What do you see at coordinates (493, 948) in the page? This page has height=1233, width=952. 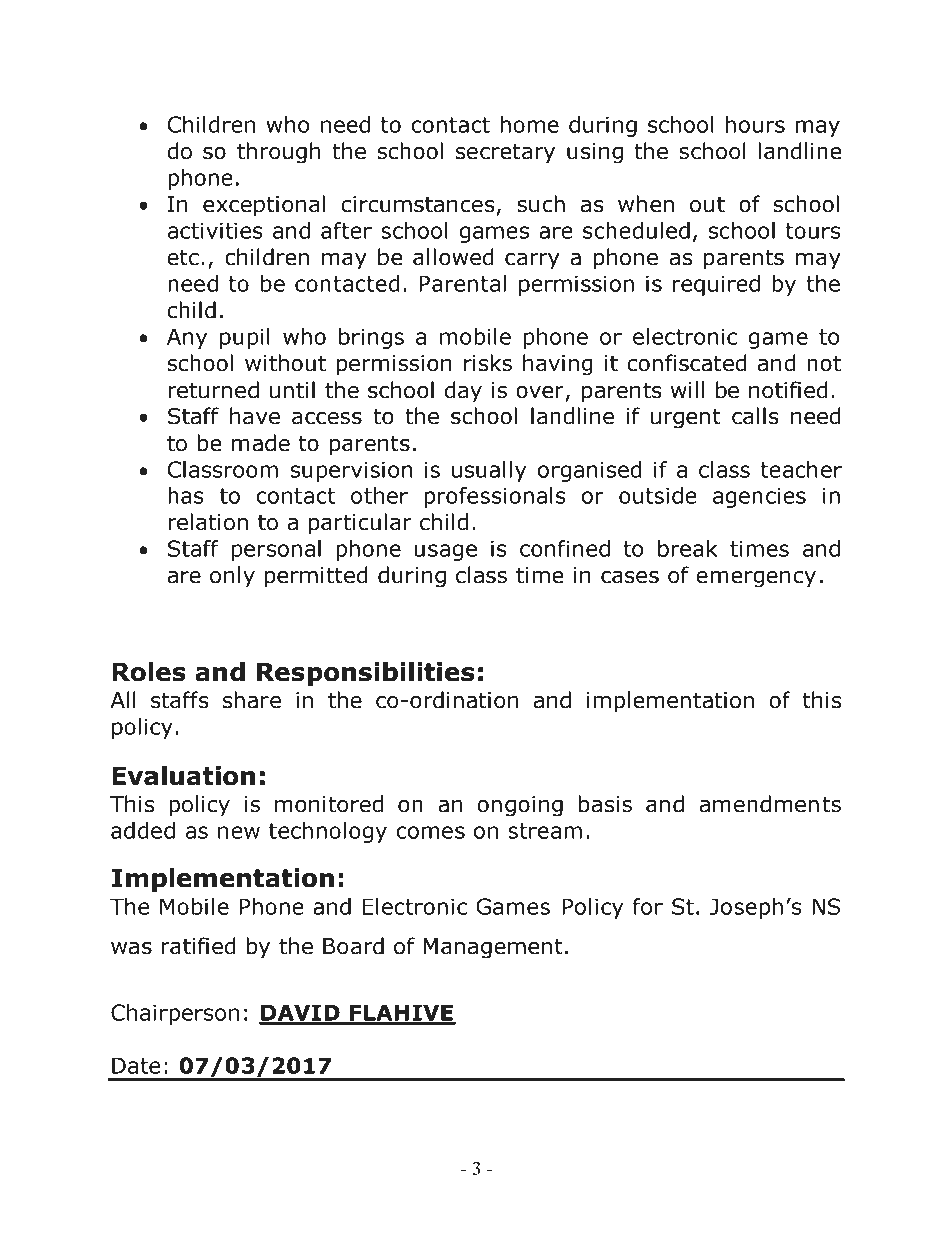 I see `Management` at bounding box center [493, 948].
